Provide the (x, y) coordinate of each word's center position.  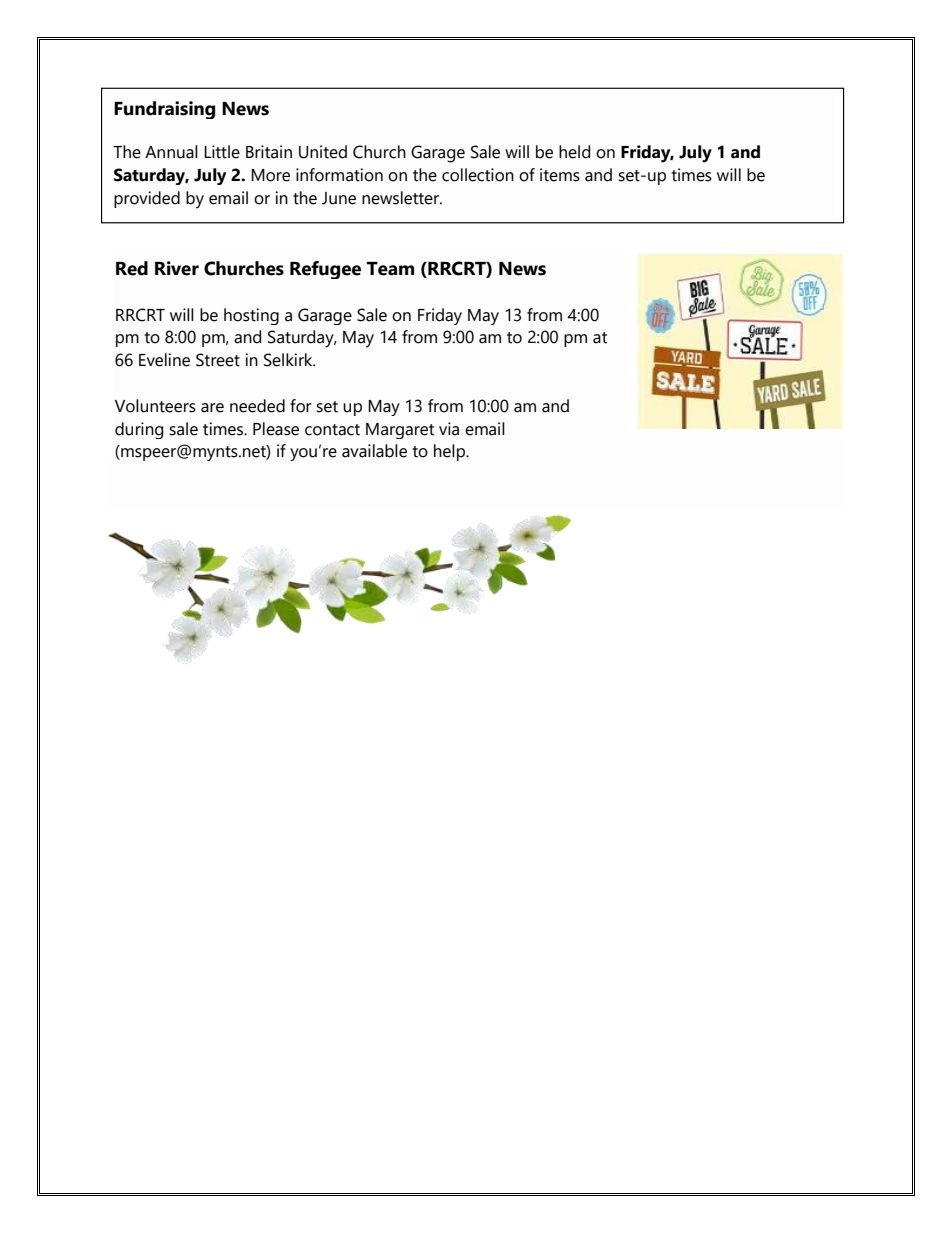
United (323, 152)
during (139, 430)
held (574, 152)
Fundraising (164, 110)
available (374, 451)
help (450, 452)
